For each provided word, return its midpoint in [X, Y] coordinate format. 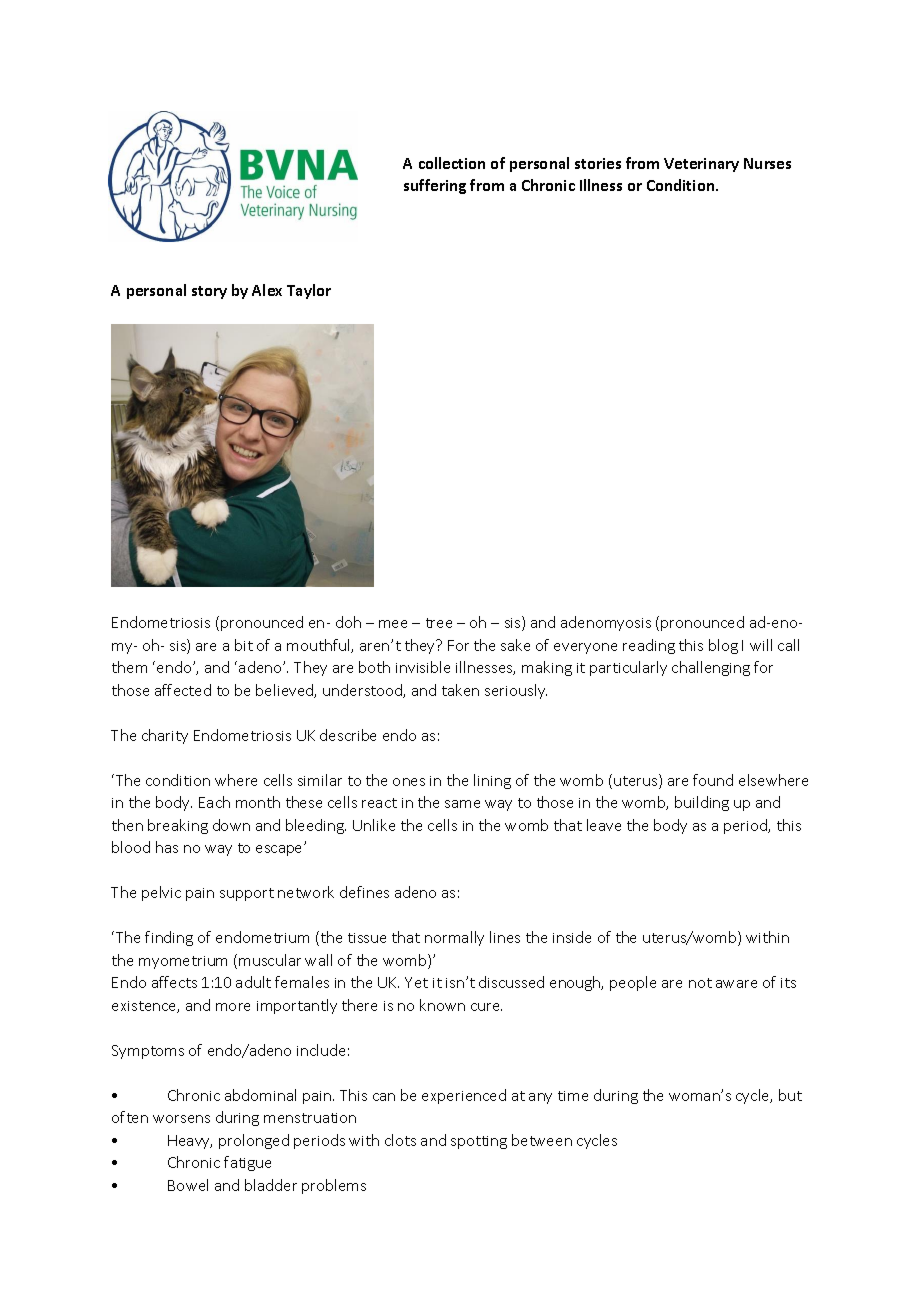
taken [460, 690]
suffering [435, 186]
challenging [711, 668]
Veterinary [701, 165]
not [700, 983]
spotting [479, 1142]
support [247, 894]
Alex [267, 290]
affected [183, 690]
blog [723, 646]
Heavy [190, 1142]
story [209, 292]
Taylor [309, 291]
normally [454, 938]
